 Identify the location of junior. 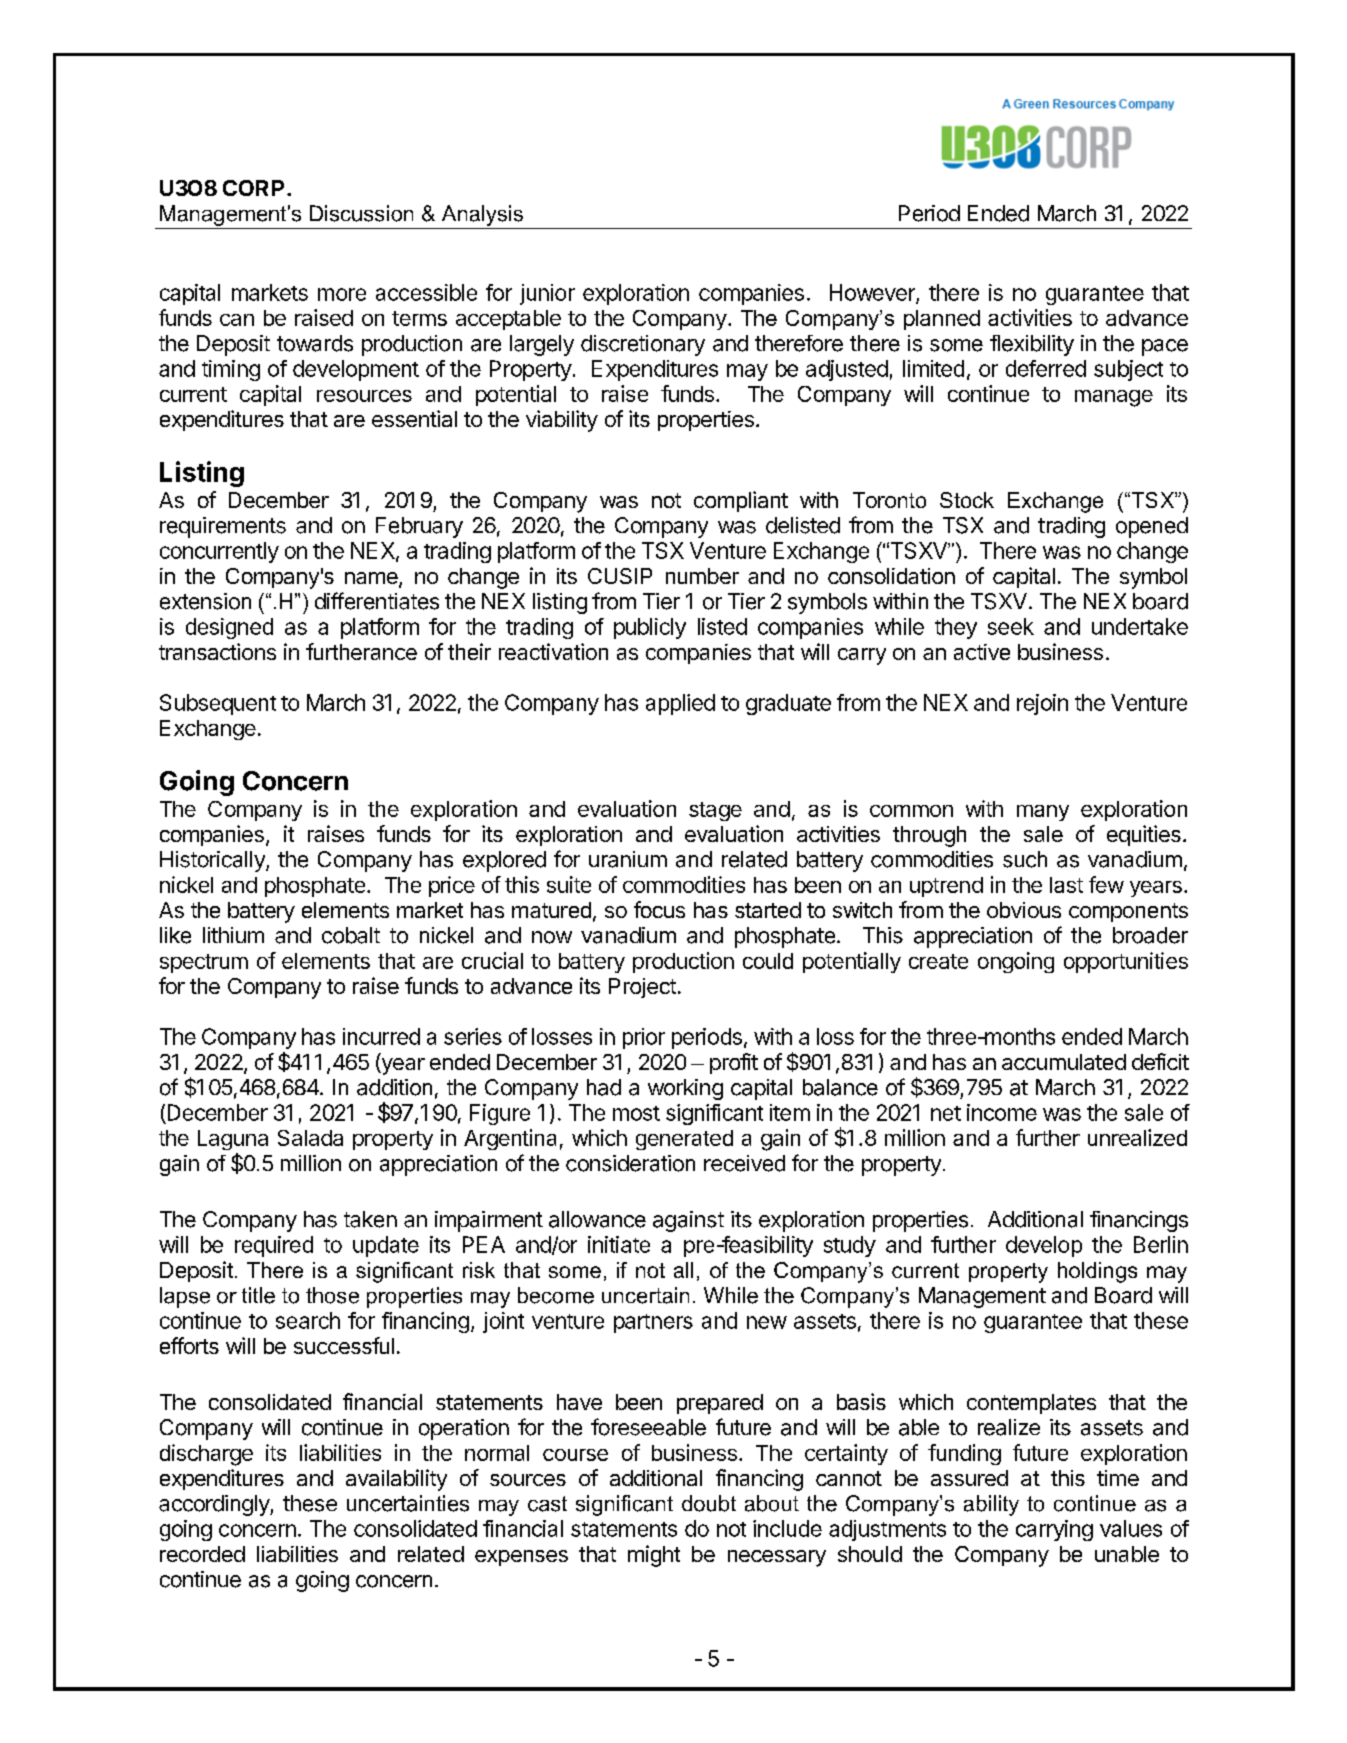
(547, 294).
